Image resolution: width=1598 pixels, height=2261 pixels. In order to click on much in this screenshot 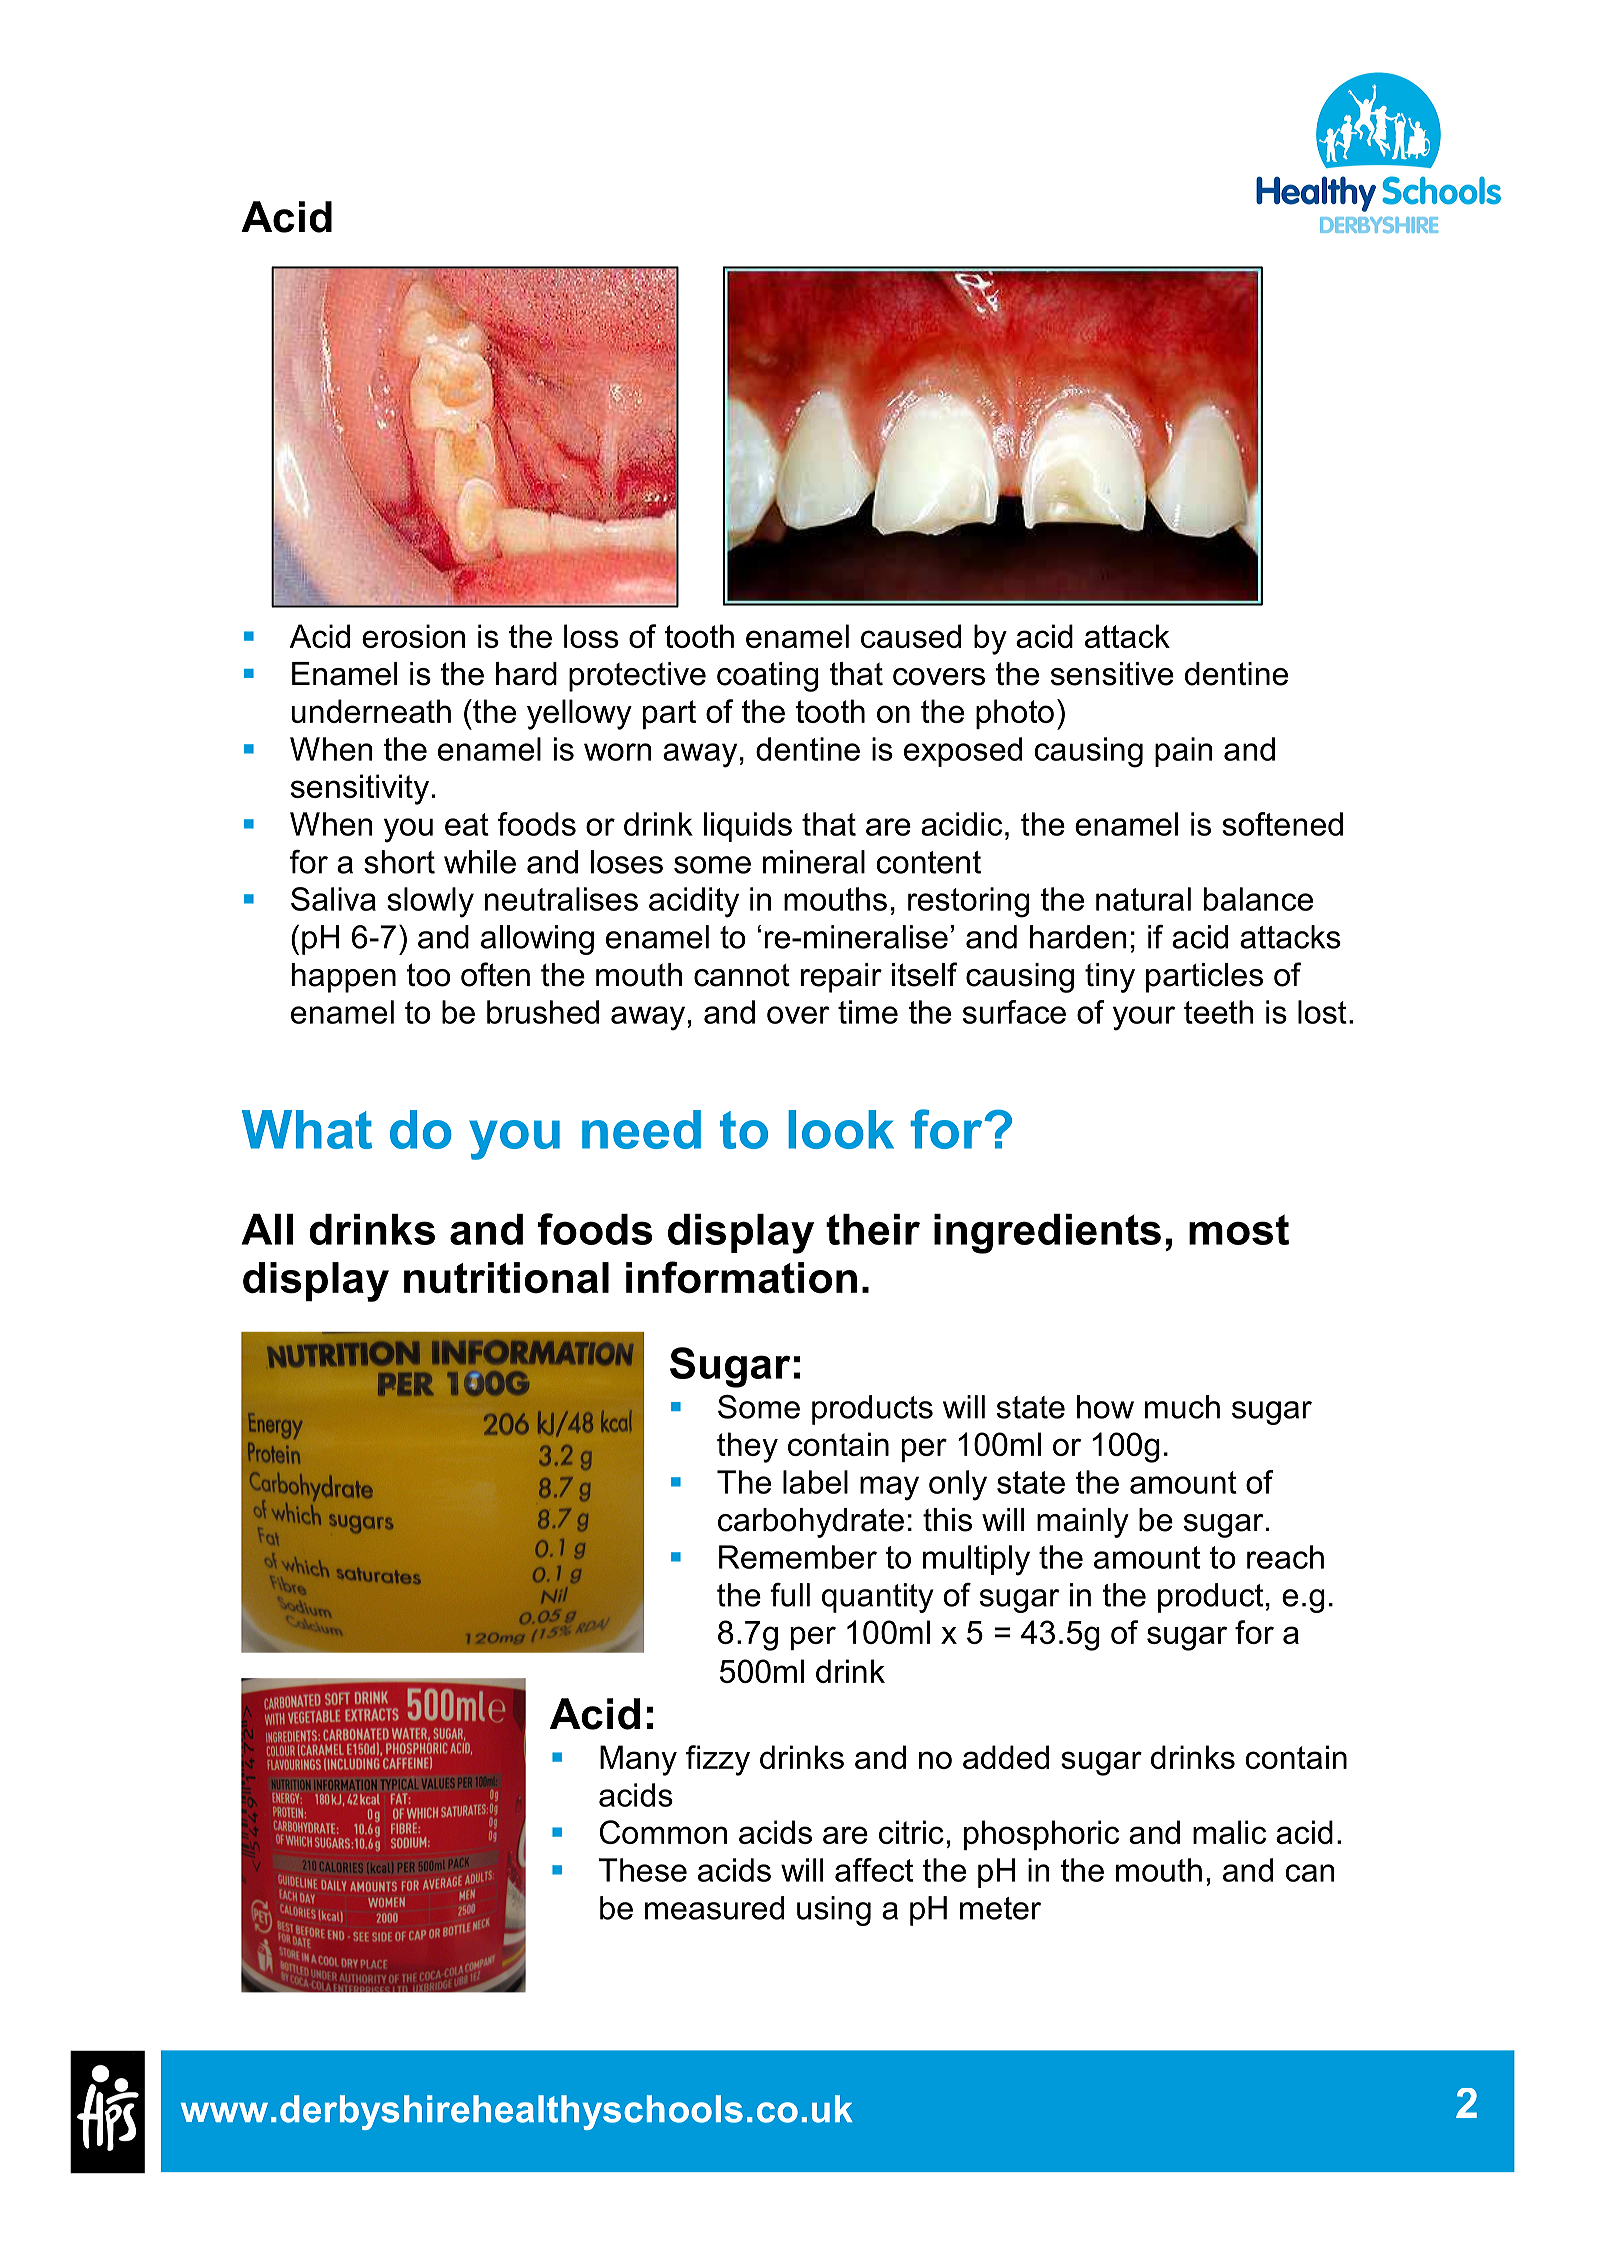, I will do `click(1182, 1407)`.
